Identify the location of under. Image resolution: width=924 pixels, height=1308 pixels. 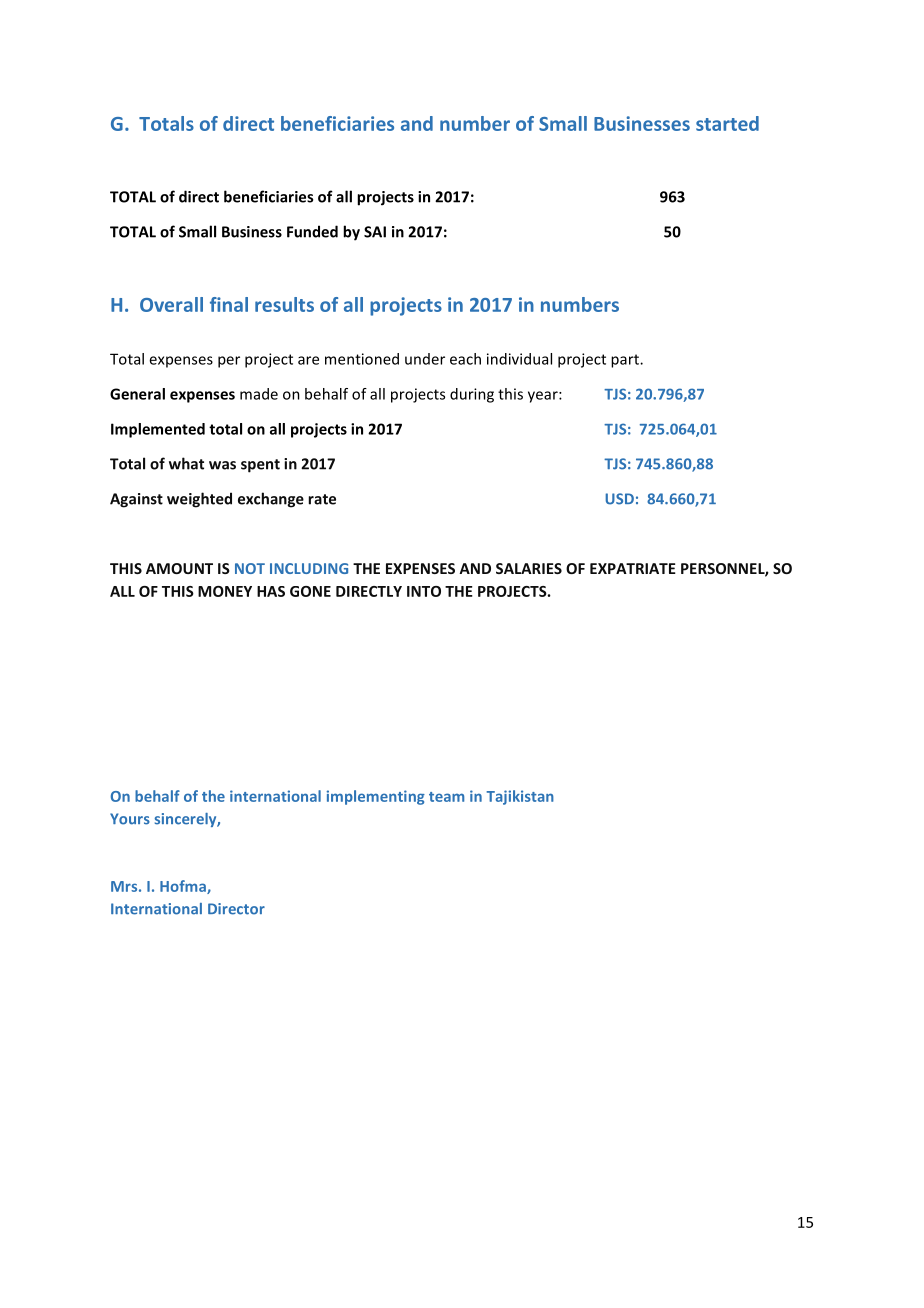
(425, 359).
